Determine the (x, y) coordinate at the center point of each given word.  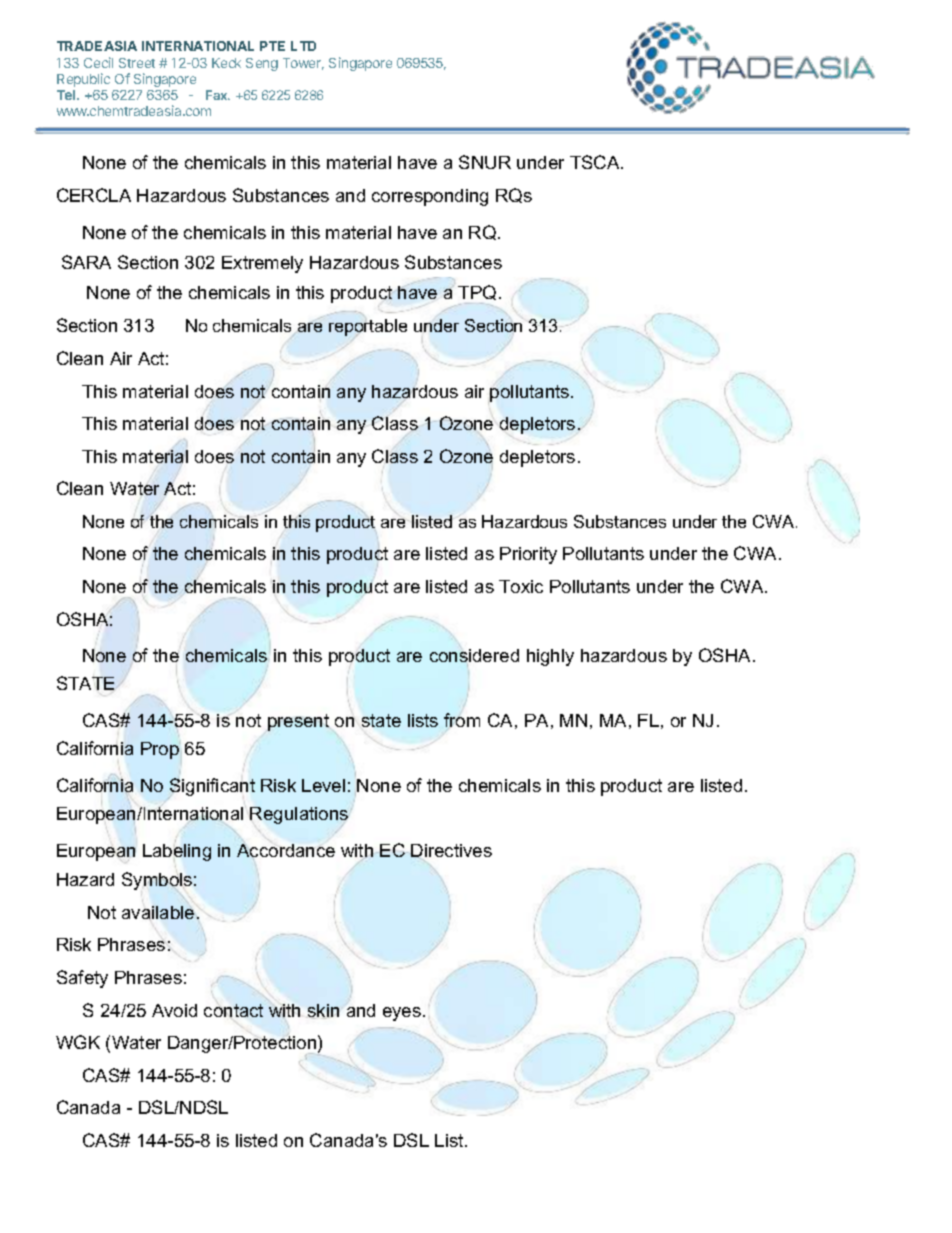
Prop (160, 750)
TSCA (596, 162)
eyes (402, 1014)
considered (474, 657)
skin (323, 1010)
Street (137, 63)
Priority (528, 555)
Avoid (174, 1010)
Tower (303, 64)
